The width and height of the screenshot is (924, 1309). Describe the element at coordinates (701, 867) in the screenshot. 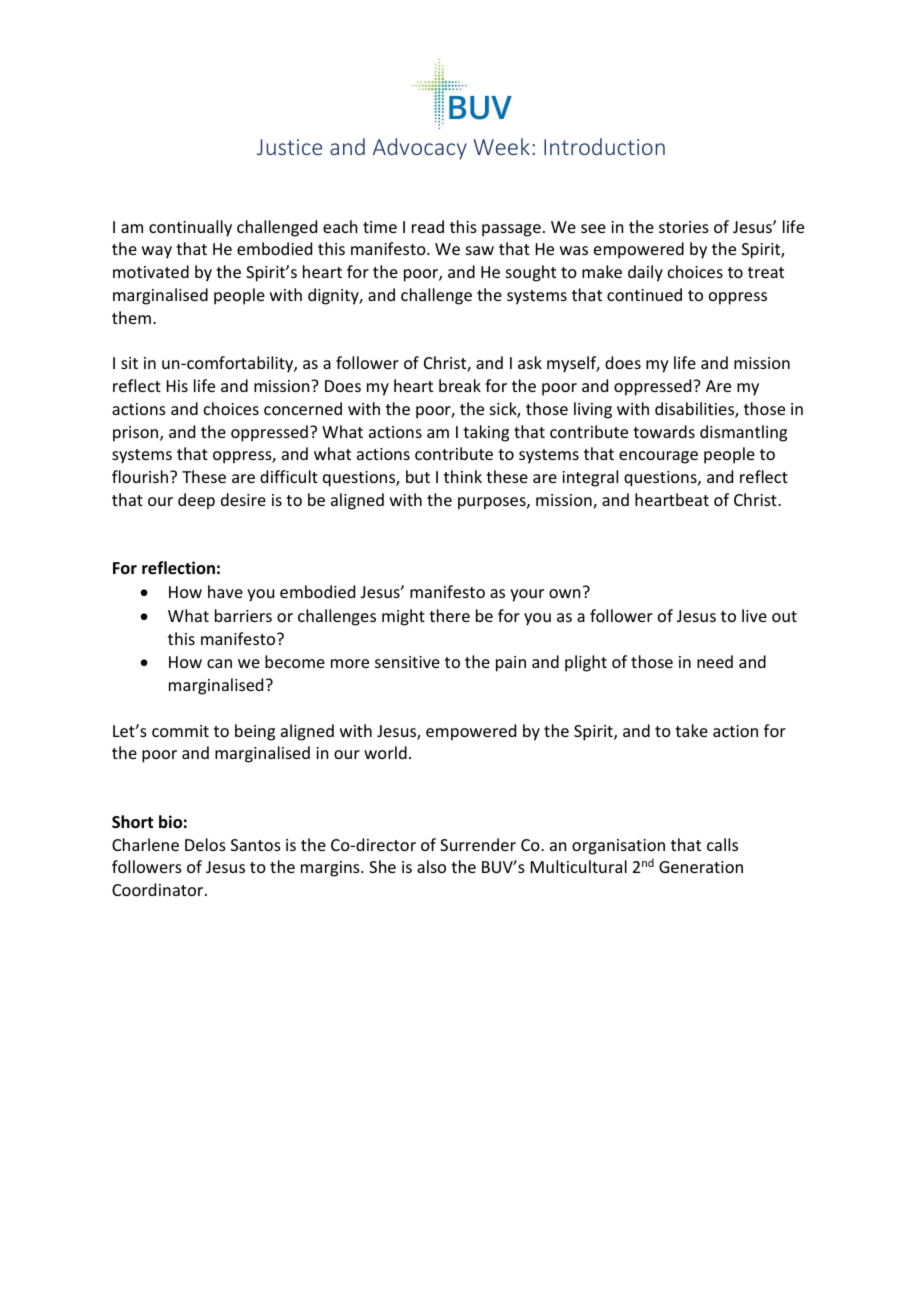

I see `Generation` at that location.
